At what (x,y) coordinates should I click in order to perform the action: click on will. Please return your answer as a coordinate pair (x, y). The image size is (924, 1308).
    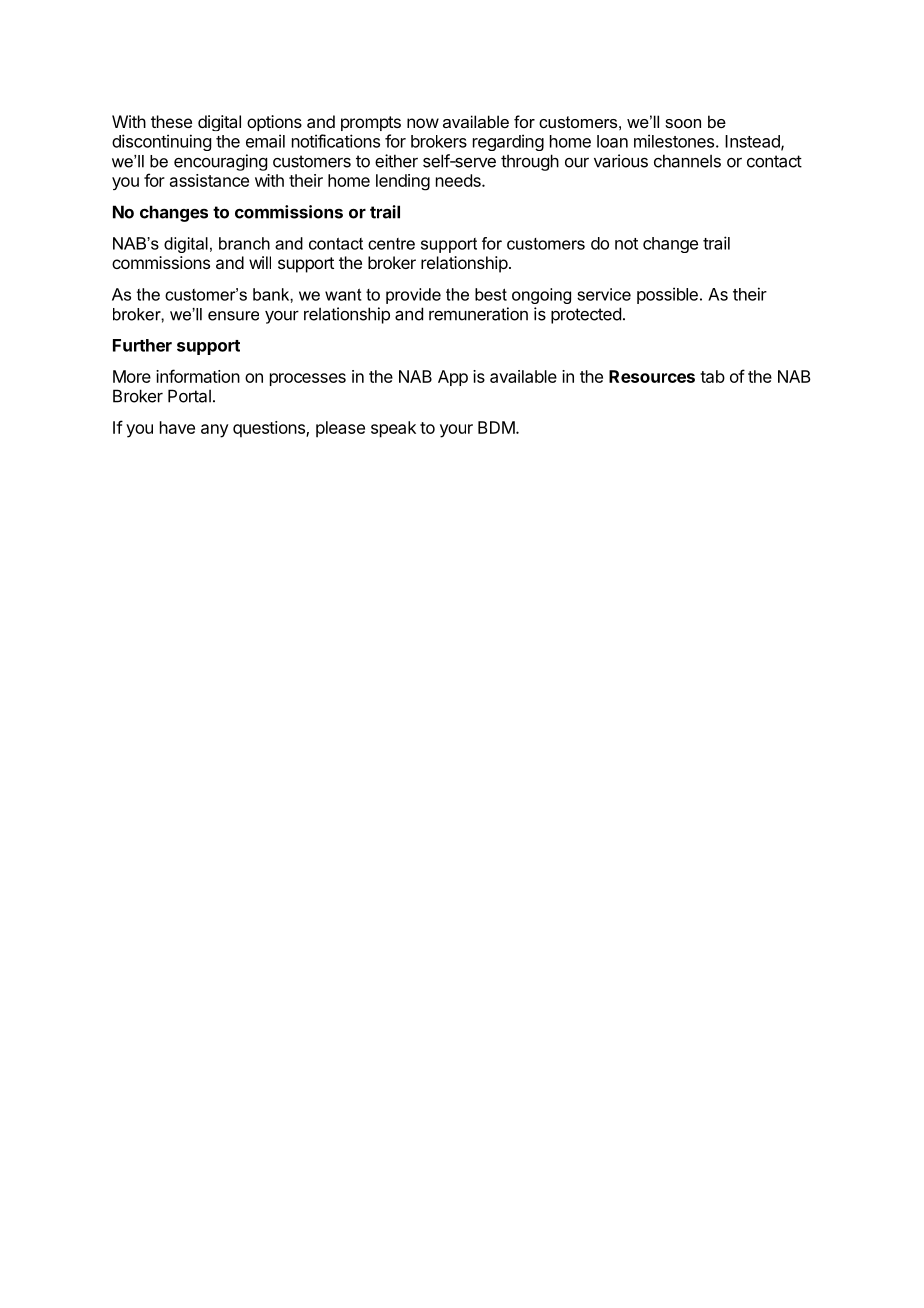
    Looking at the image, I should click on (260, 262).
